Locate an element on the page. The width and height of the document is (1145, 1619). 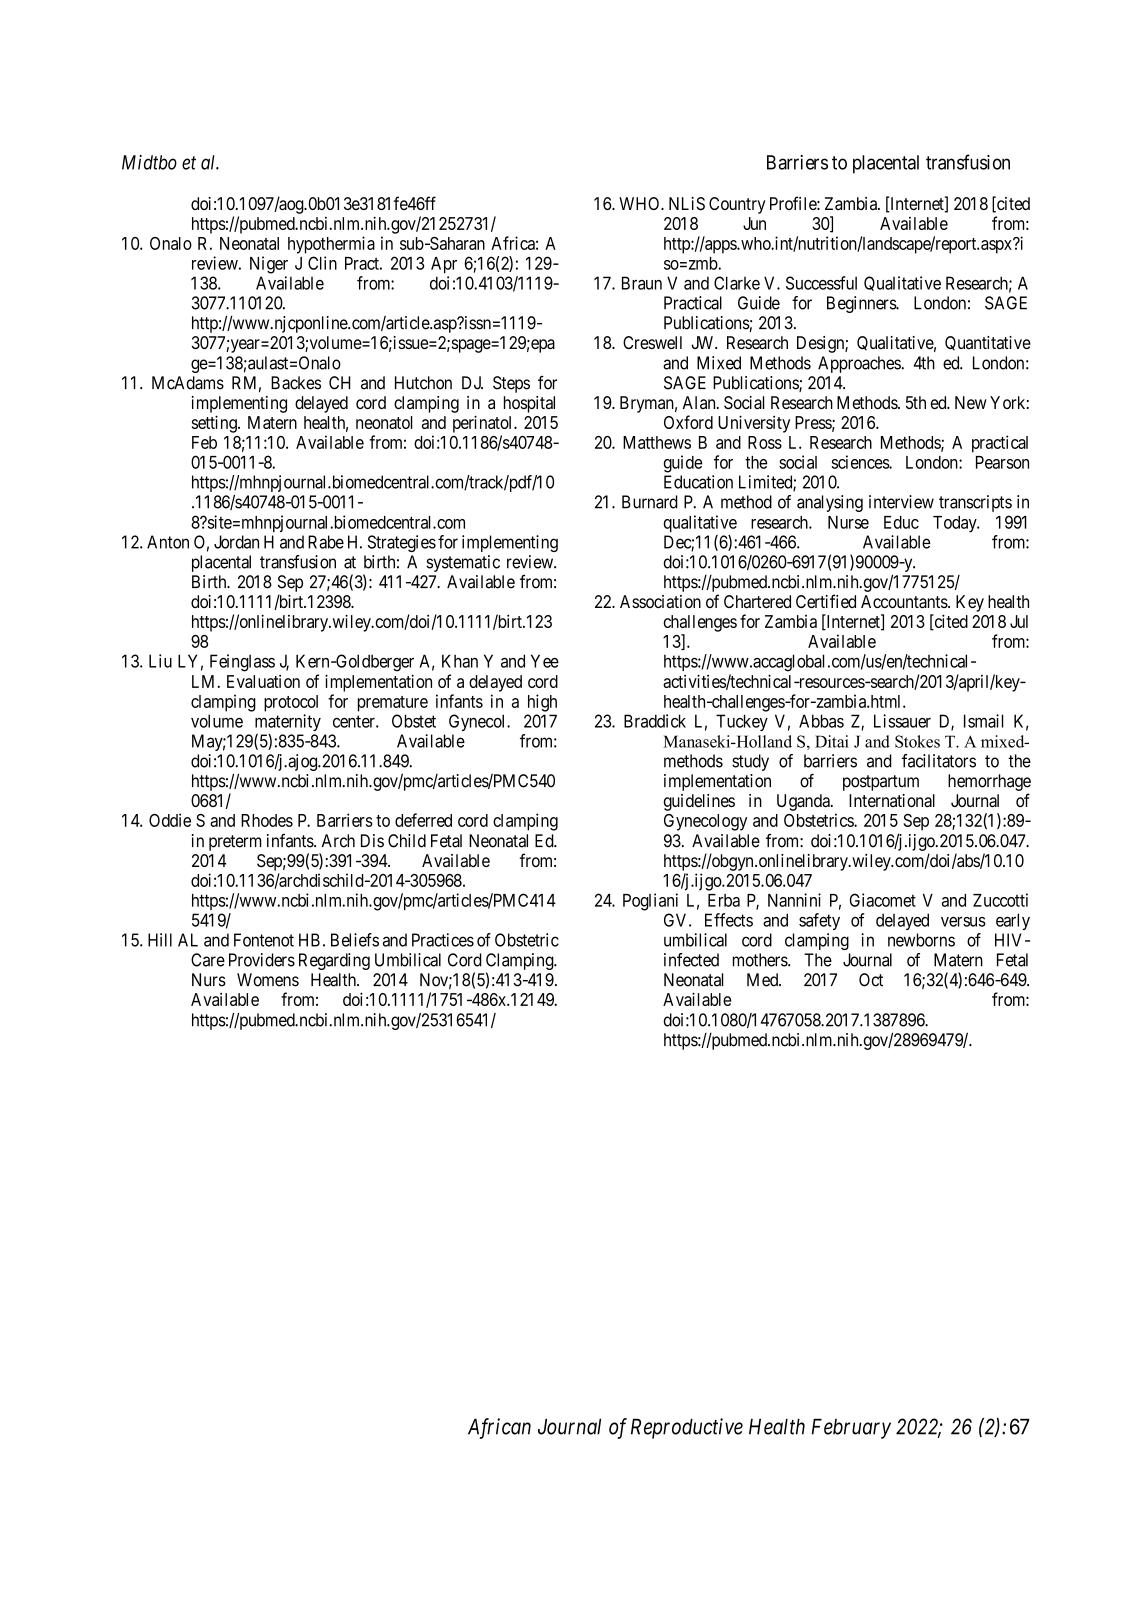
Yee is located at coordinates (545, 661).
